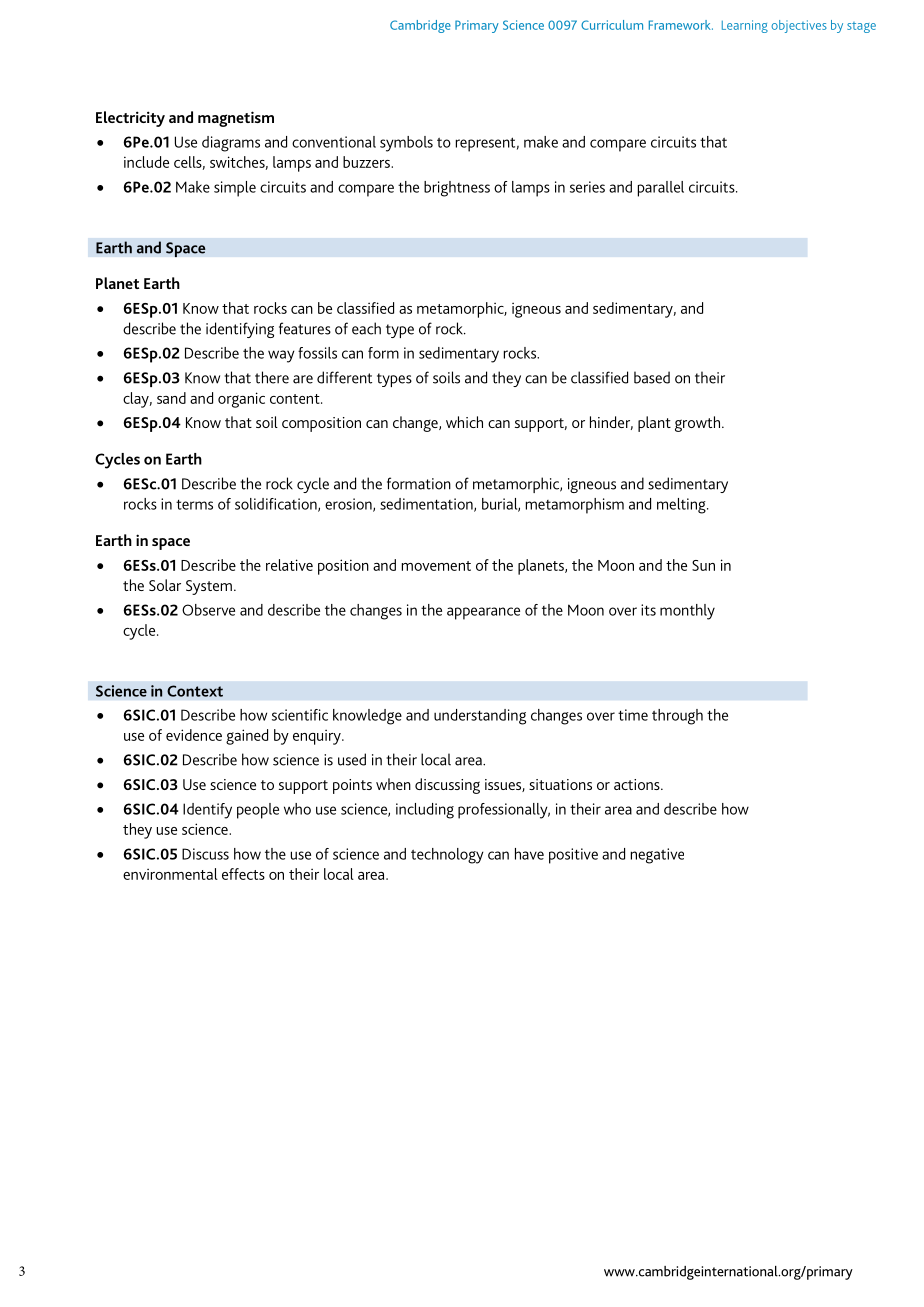 The image size is (924, 1307). Describe the element at coordinates (703, 565) in the screenshot. I see `Sun` at that location.
